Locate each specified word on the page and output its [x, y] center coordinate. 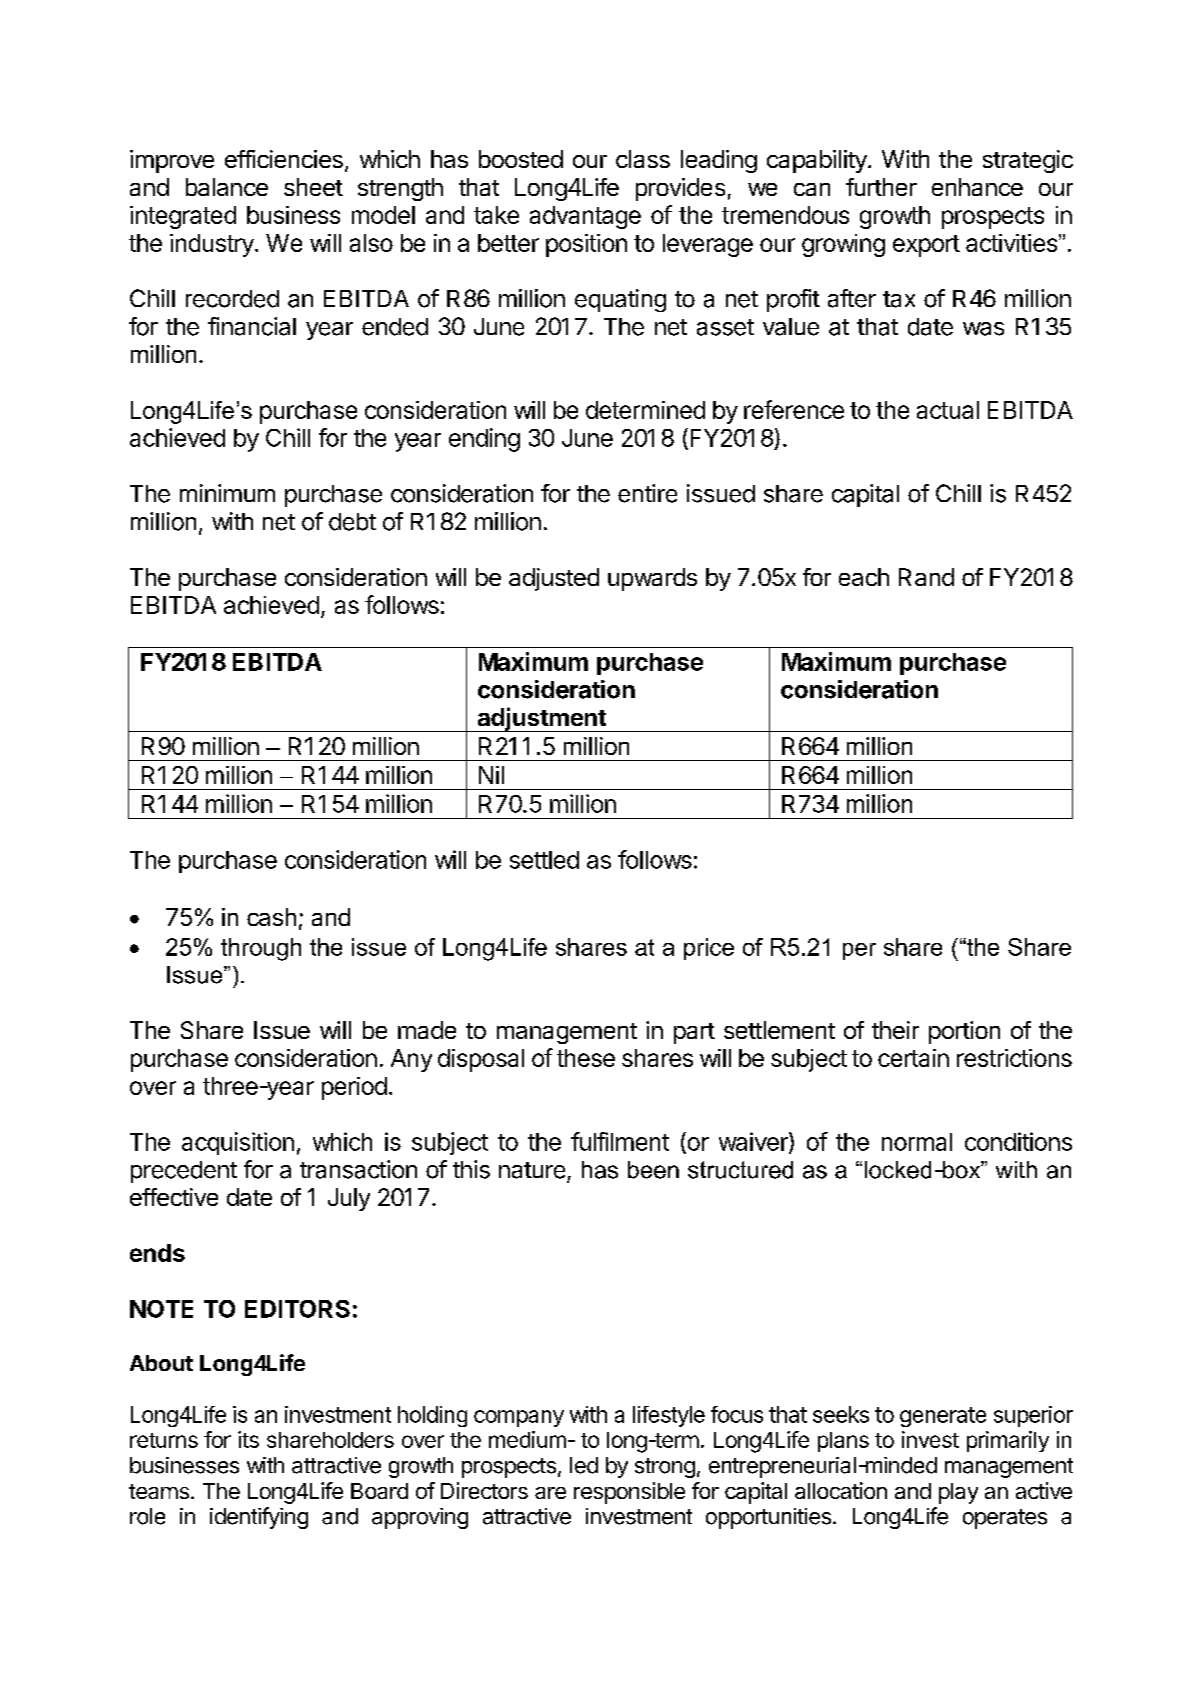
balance [227, 187]
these [586, 1058]
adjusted [554, 579]
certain [913, 1058]
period [354, 1088]
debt [352, 522]
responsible [629, 1493]
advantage [585, 217]
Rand [926, 577]
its [248, 1439]
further [881, 187]
